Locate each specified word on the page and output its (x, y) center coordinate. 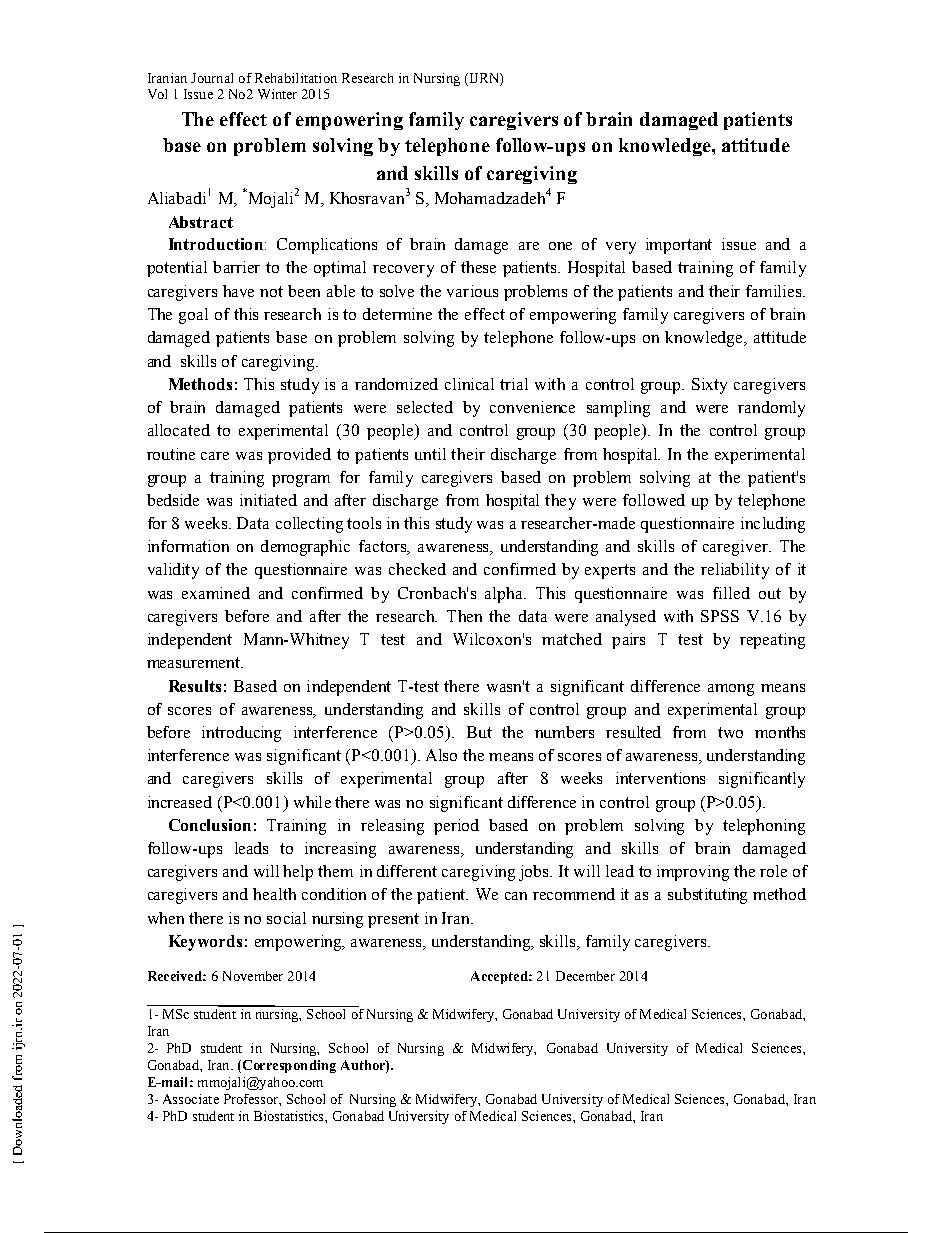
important (679, 246)
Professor (252, 1099)
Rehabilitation (296, 78)
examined (216, 593)
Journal (212, 78)
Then (464, 616)
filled (731, 593)
